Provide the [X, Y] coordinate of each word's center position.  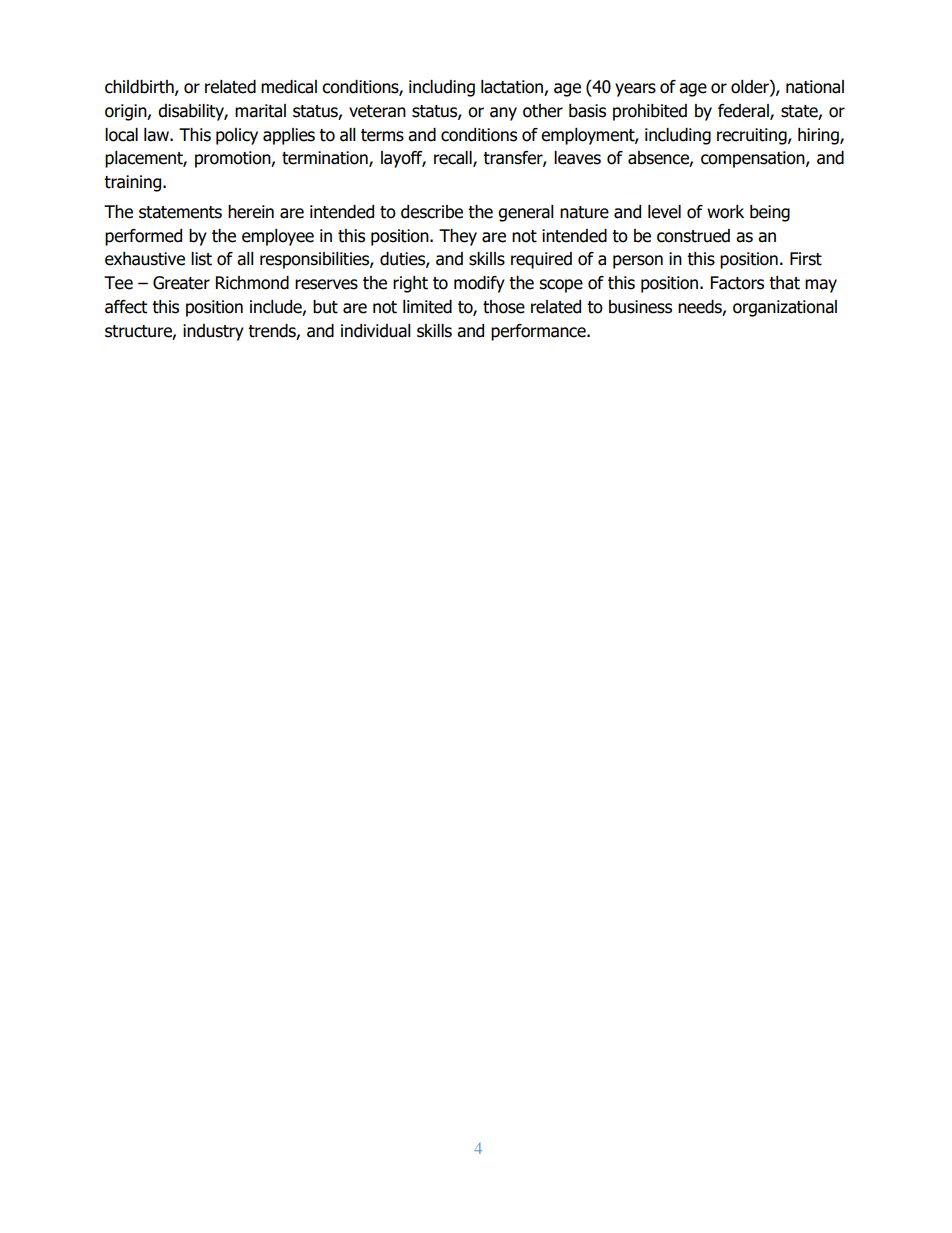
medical [289, 87]
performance [539, 332]
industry [213, 332]
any [503, 114]
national [815, 87]
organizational [785, 308]
